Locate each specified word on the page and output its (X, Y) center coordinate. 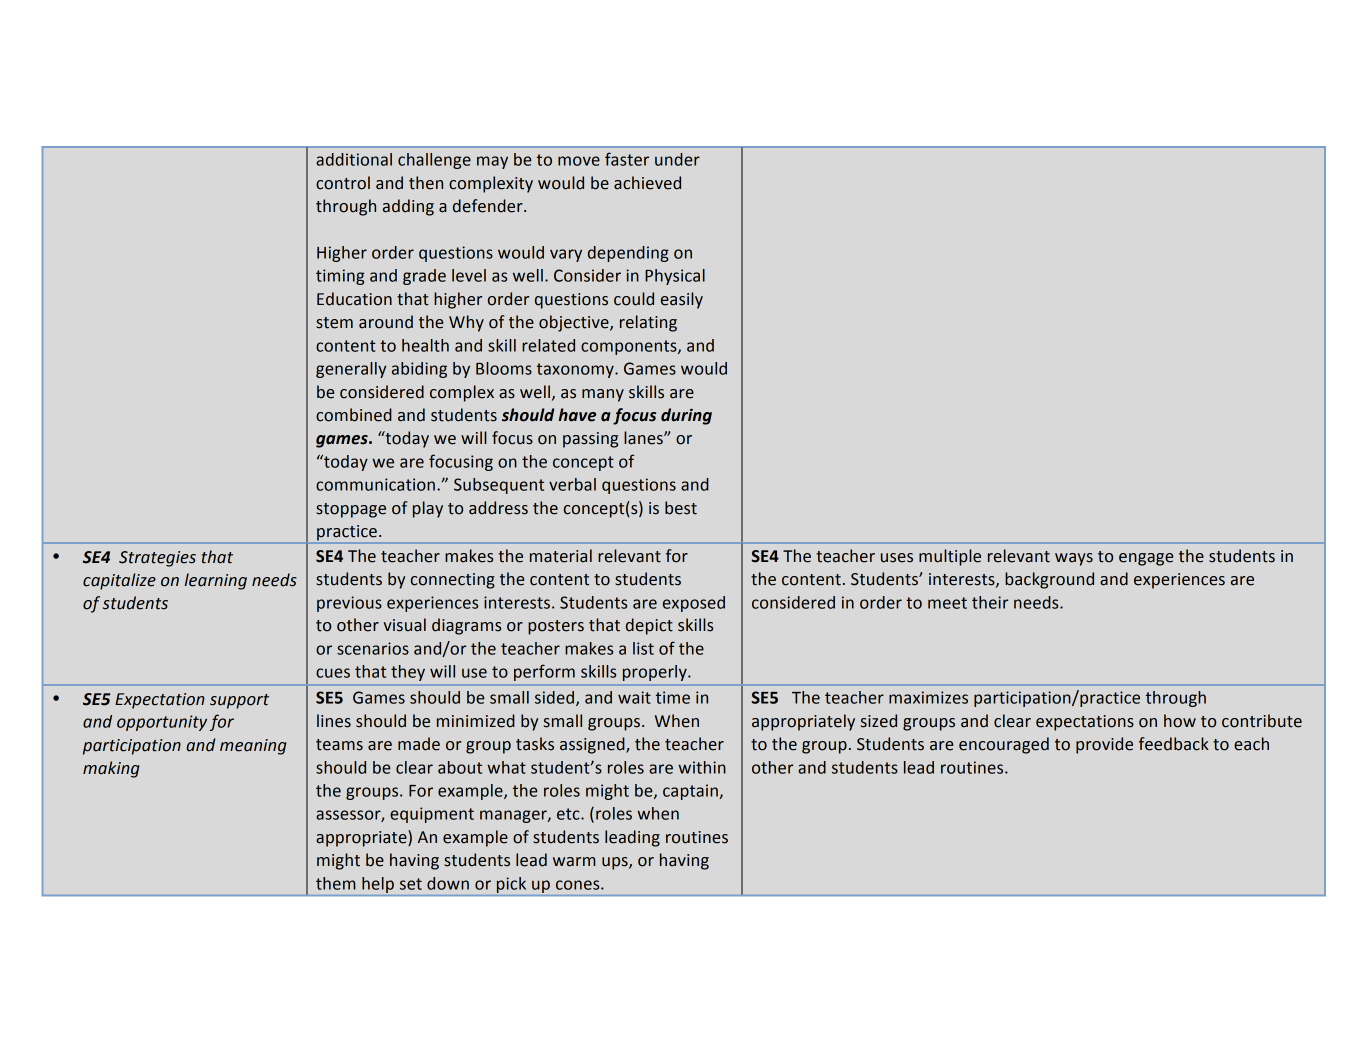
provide (1104, 745)
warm (574, 862)
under (677, 159)
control (343, 183)
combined (354, 415)
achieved (647, 183)
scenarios (373, 648)
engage (1146, 559)
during (686, 416)
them (336, 883)
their (990, 602)
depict (649, 626)
